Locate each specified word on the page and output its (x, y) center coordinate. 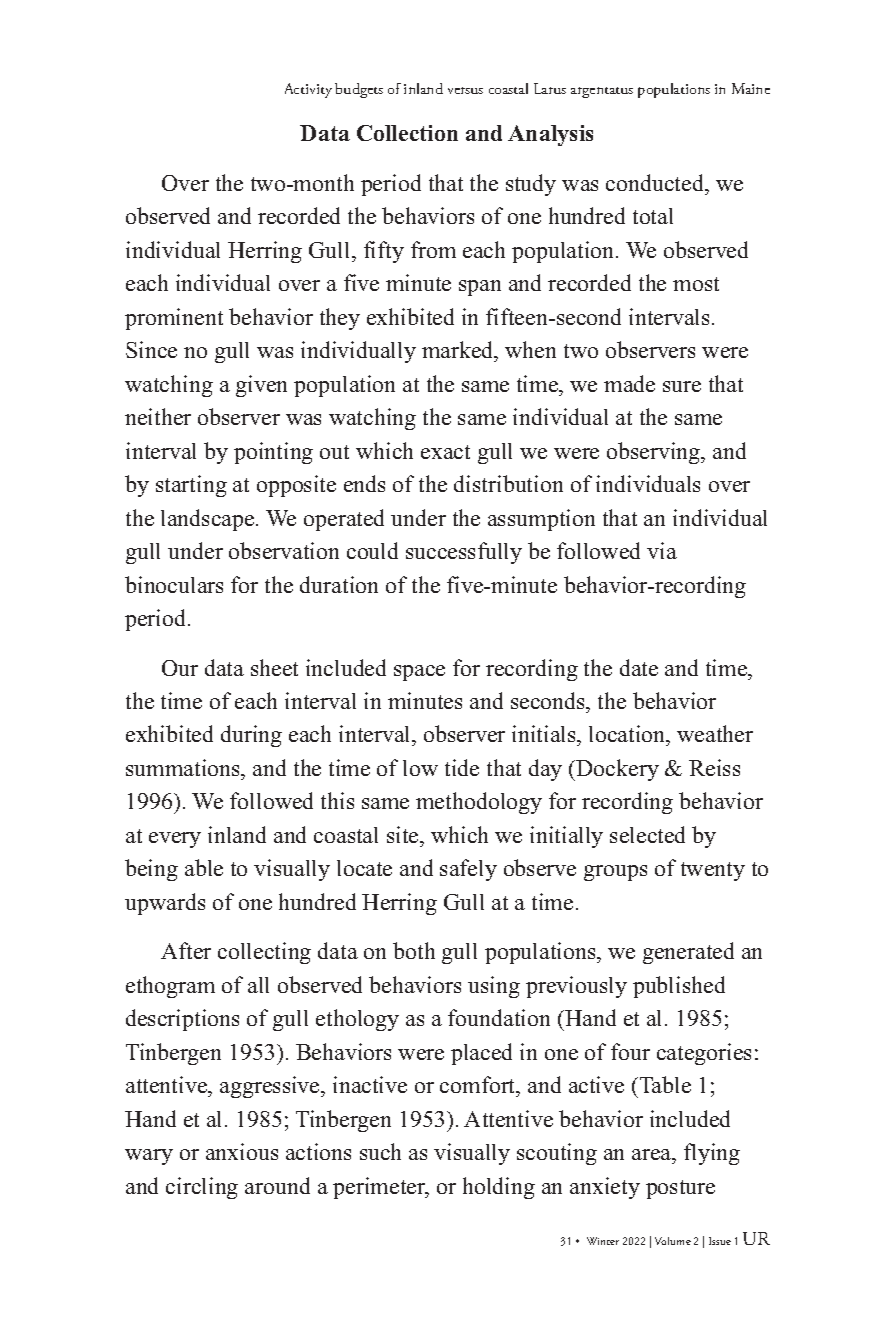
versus (465, 90)
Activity (308, 90)
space (419, 673)
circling (202, 1188)
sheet (274, 667)
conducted (656, 182)
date (639, 667)
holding (499, 1188)
